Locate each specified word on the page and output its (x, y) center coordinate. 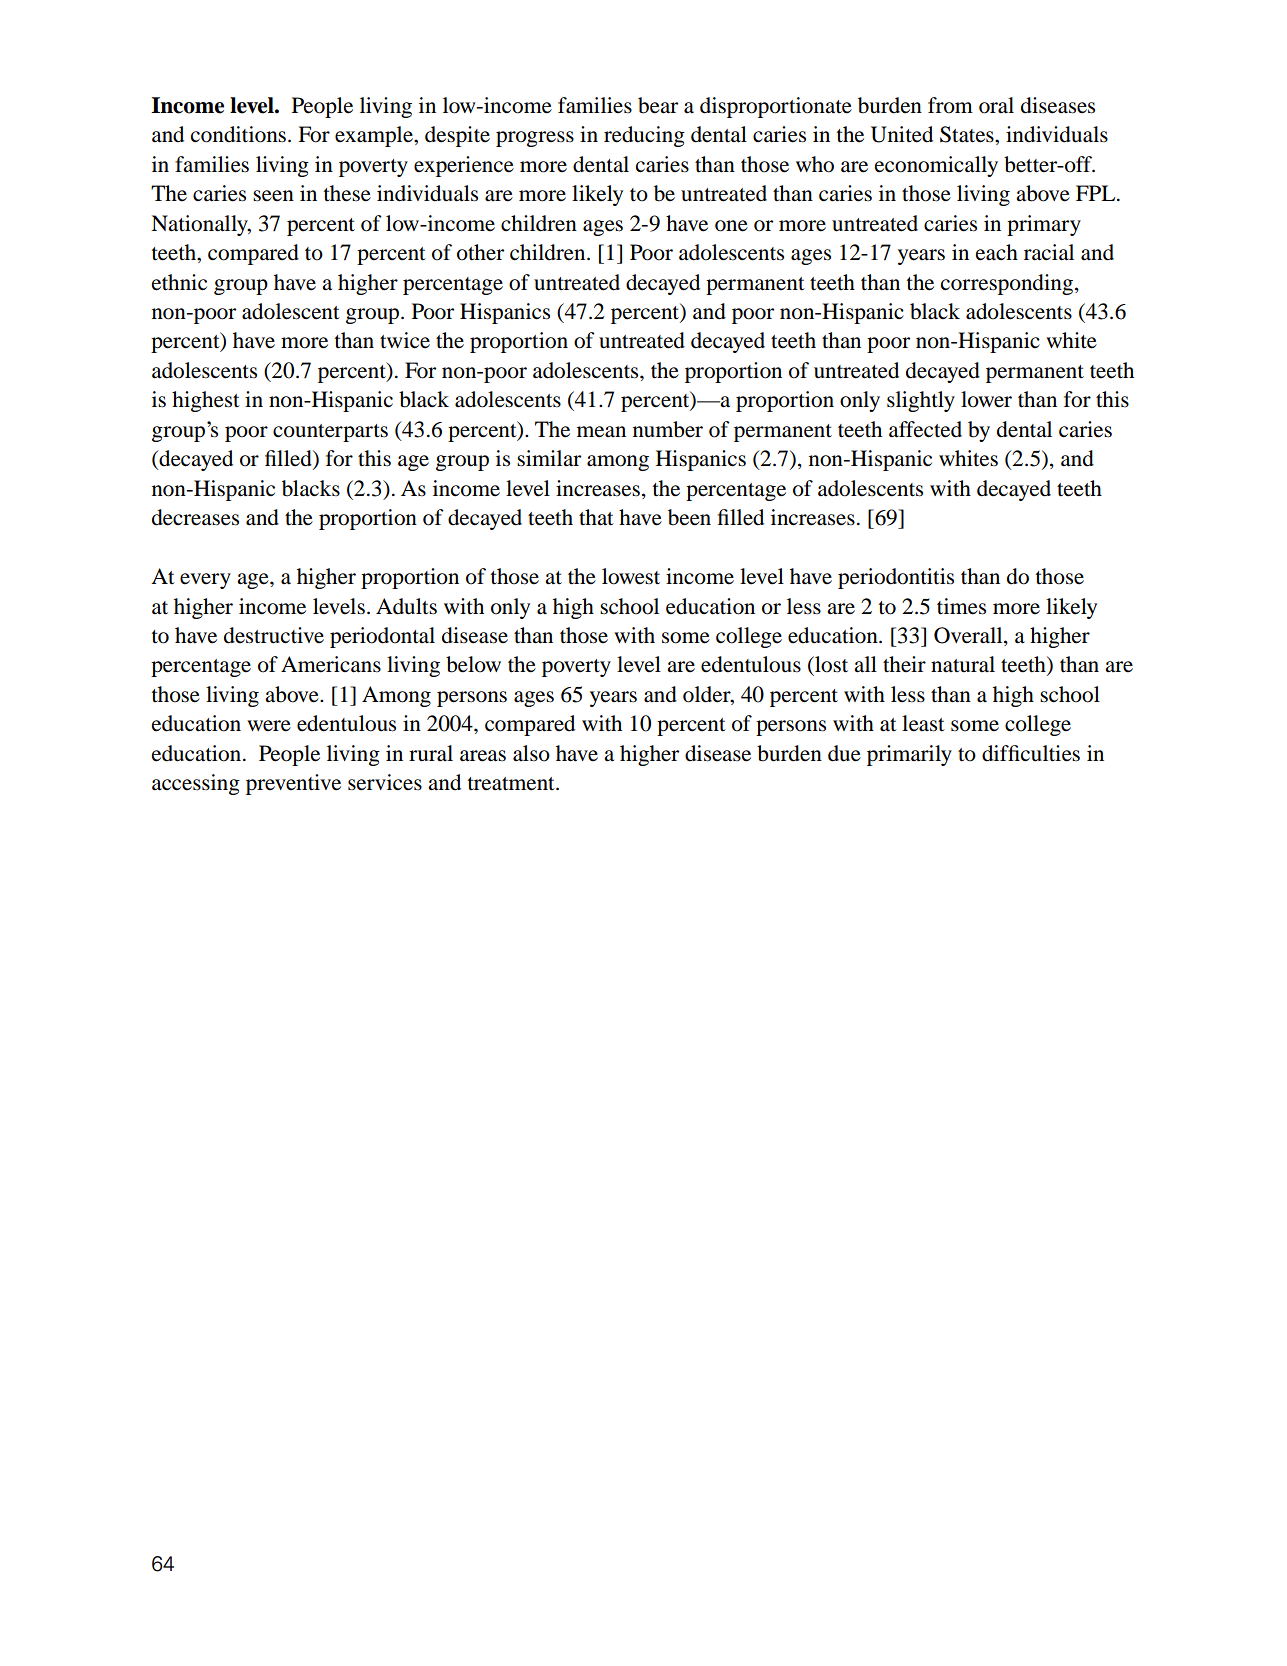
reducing (644, 136)
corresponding (1007, 284)
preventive (293, 784)
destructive (274, 635)
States (968, 134)
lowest (631, 576)
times (961, 606)
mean (601, 432)
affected (925, 429)
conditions (240, 134)
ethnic (179, 282)
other (480, 252)
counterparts (330, 433)
